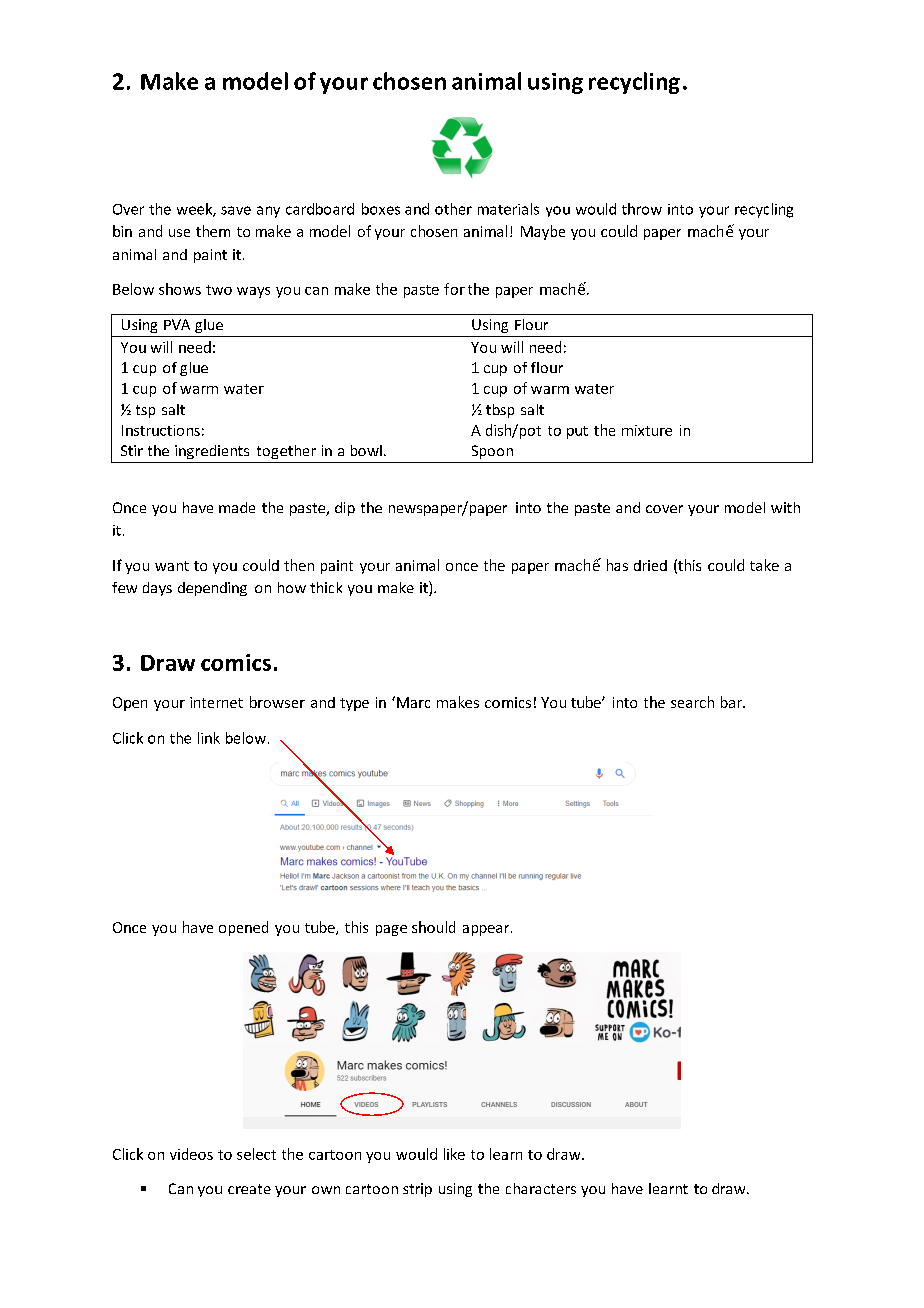 This screenshot has width=924, height=1308. Describe the element at coordinates (541, 1188) in the screenshot. I see `characters` at that location.
